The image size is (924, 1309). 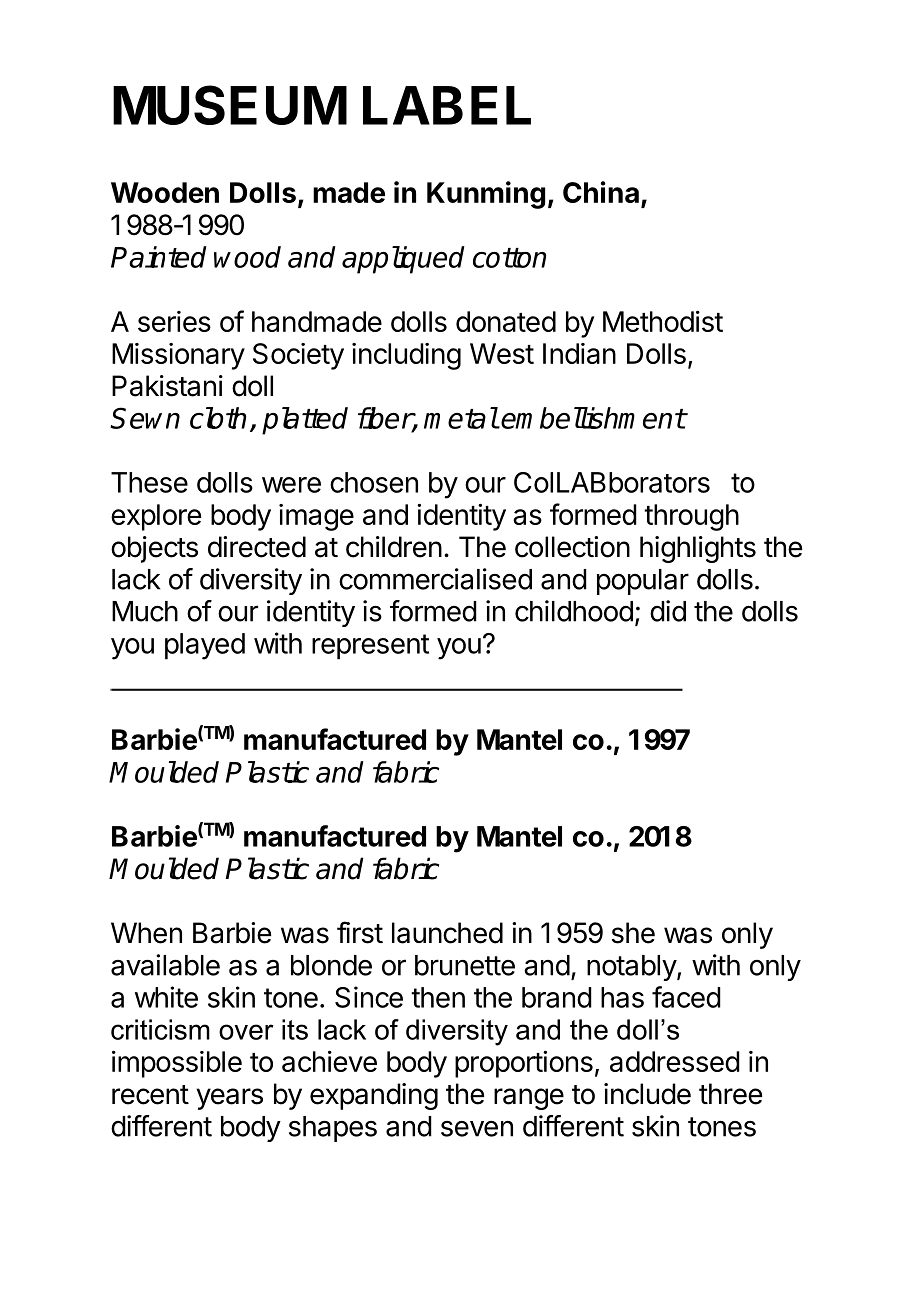 I want to click on LABEL, so click(x=447, y=105).
